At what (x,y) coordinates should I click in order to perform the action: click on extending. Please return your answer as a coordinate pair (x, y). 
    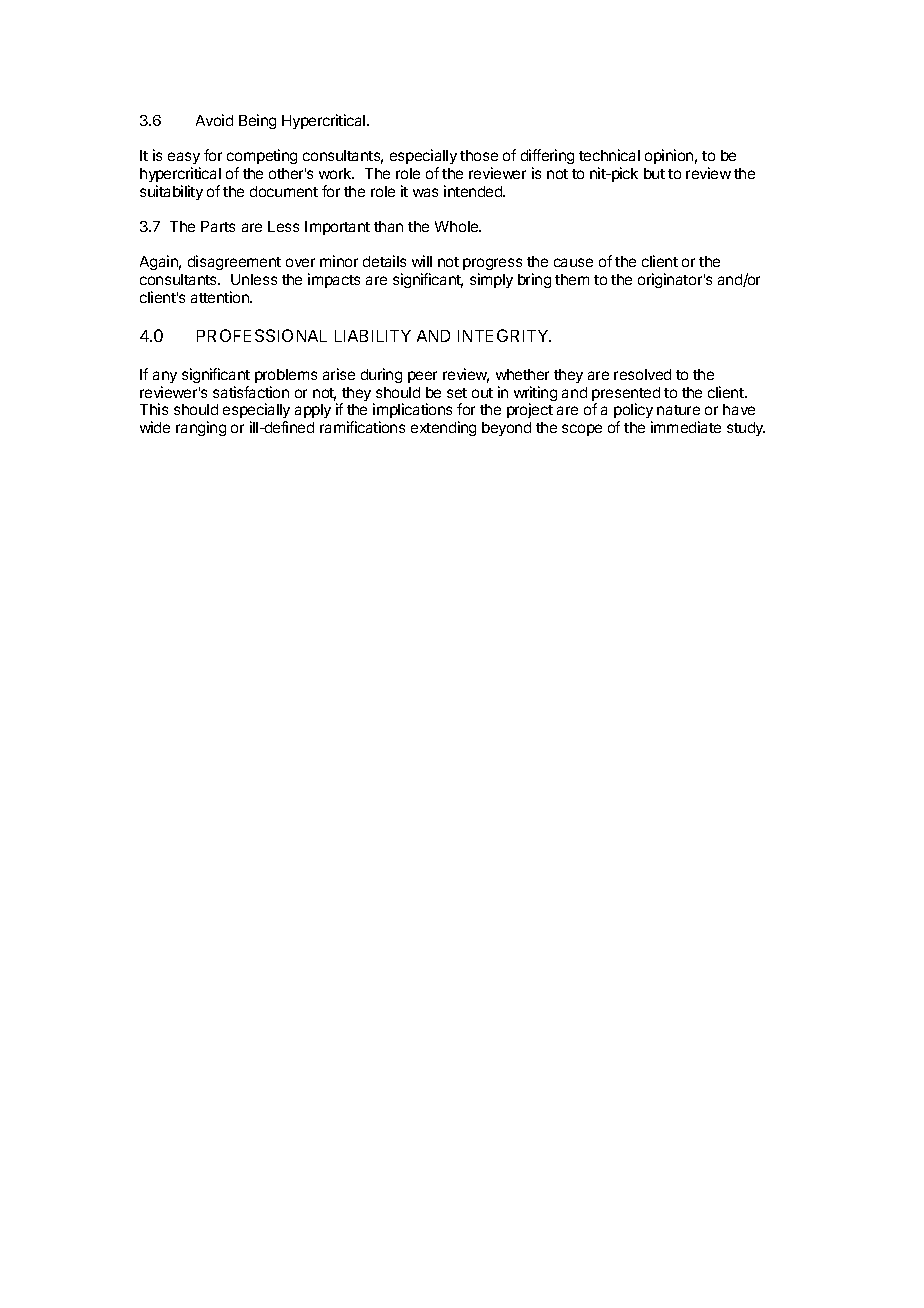
    Looking at the image, I should click on (443, 428).
